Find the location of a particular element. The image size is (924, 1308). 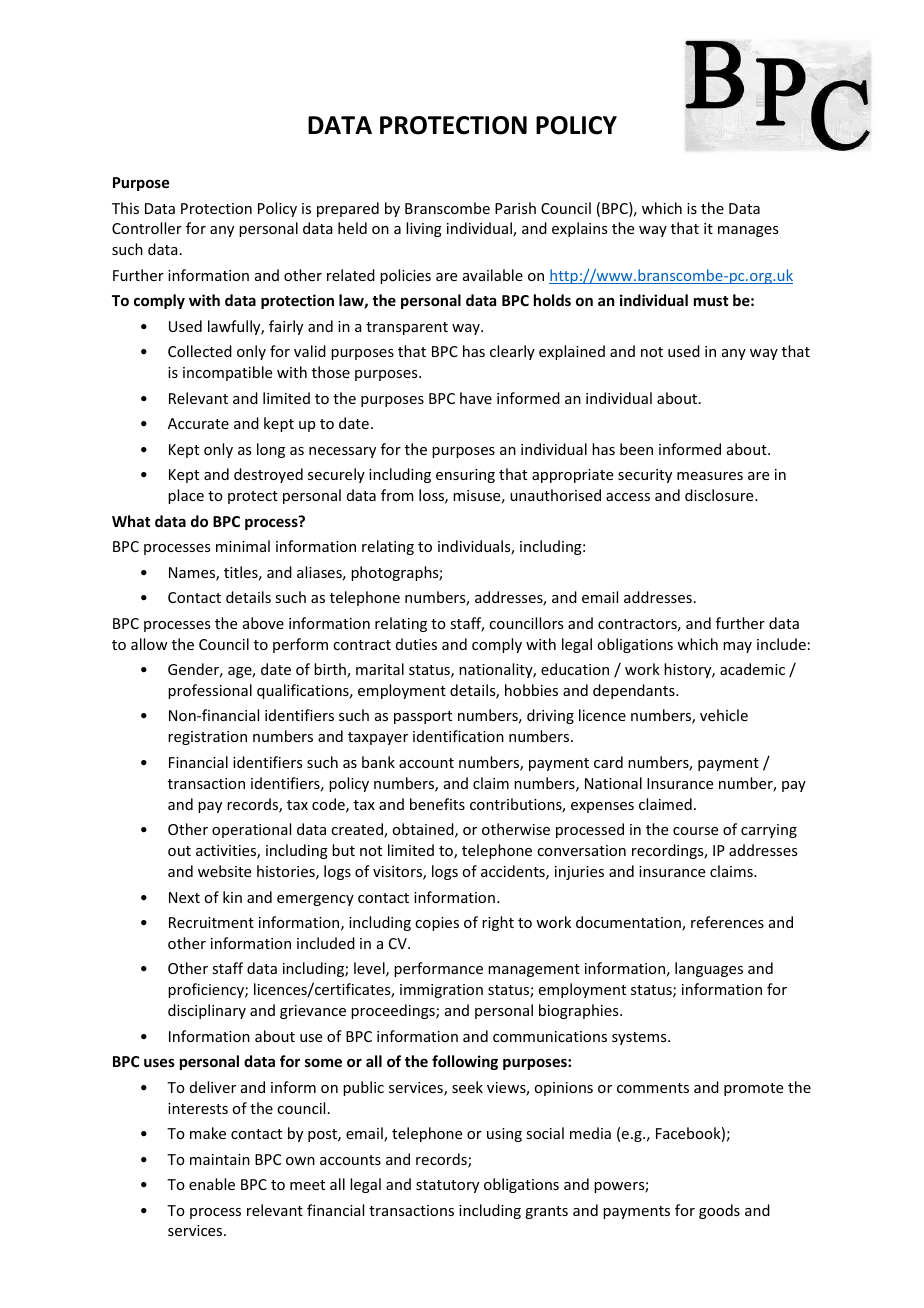

copies is located at coordinates (437, 924).
